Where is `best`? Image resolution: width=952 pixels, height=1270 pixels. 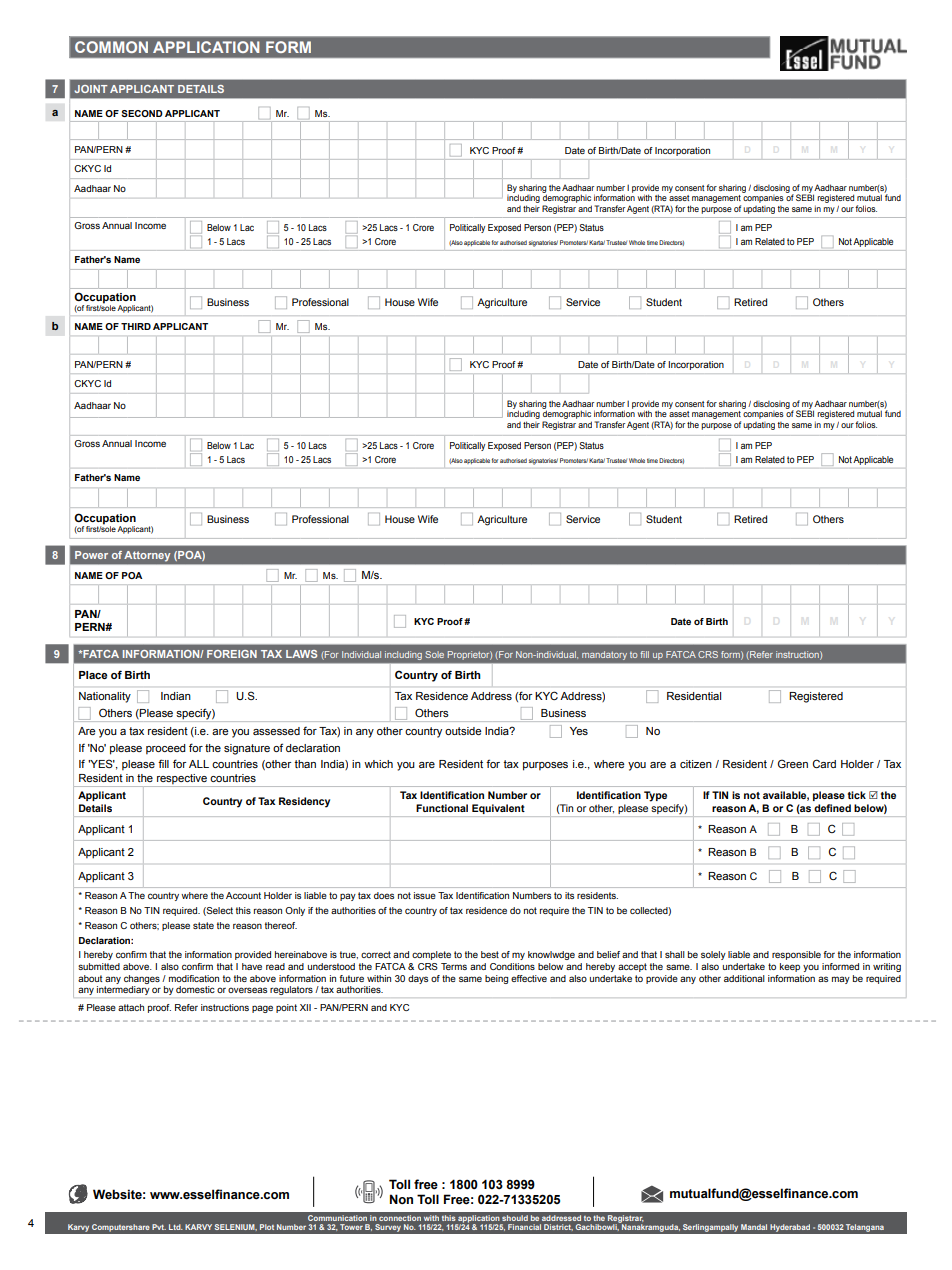 best is located at coordinates (490, 954).
